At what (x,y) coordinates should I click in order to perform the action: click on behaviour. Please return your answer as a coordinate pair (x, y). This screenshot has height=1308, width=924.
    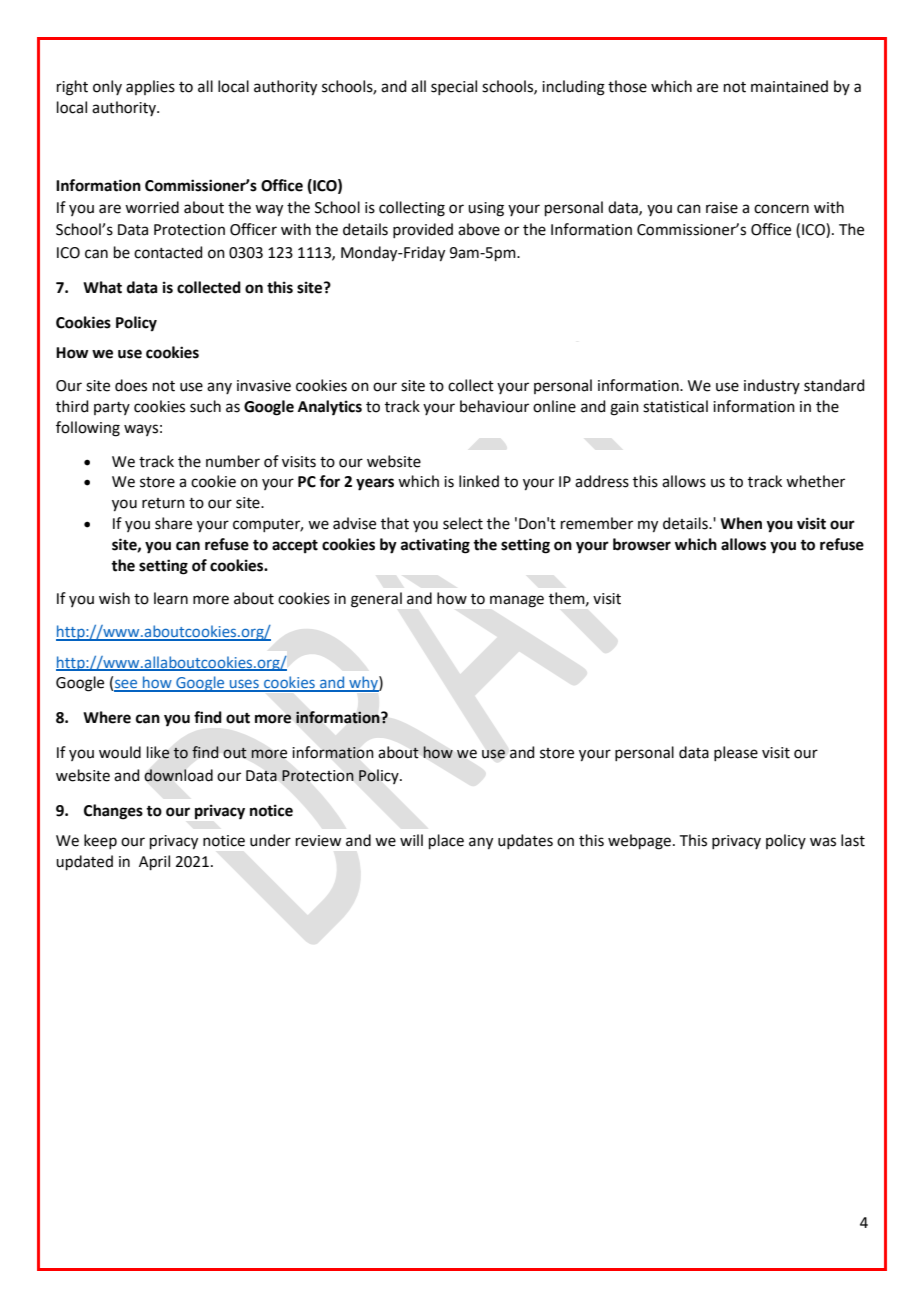
    Looking at the image, I should click on (494, 406).
